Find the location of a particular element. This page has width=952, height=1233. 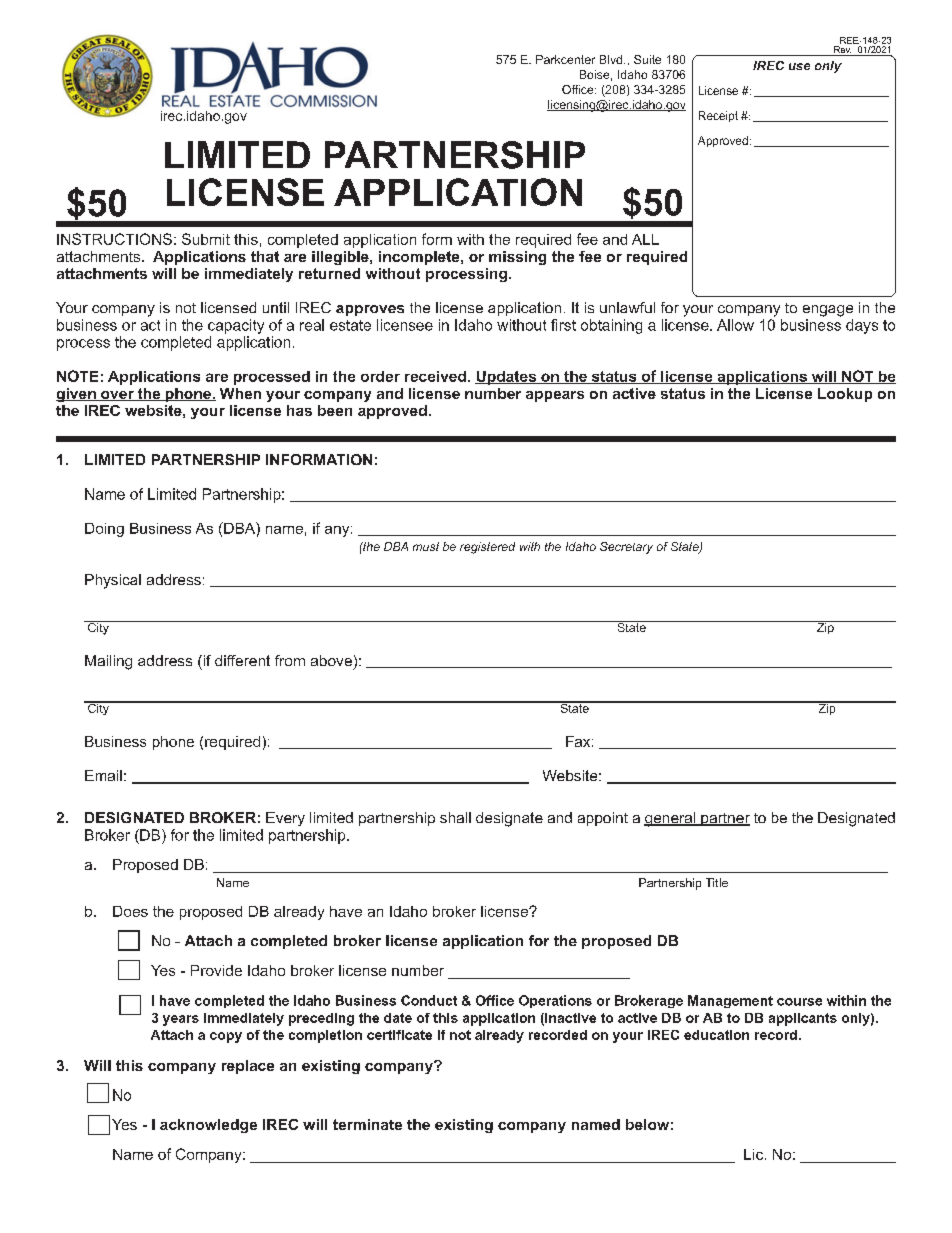

terminate is located at coordinates (367, 1124).
